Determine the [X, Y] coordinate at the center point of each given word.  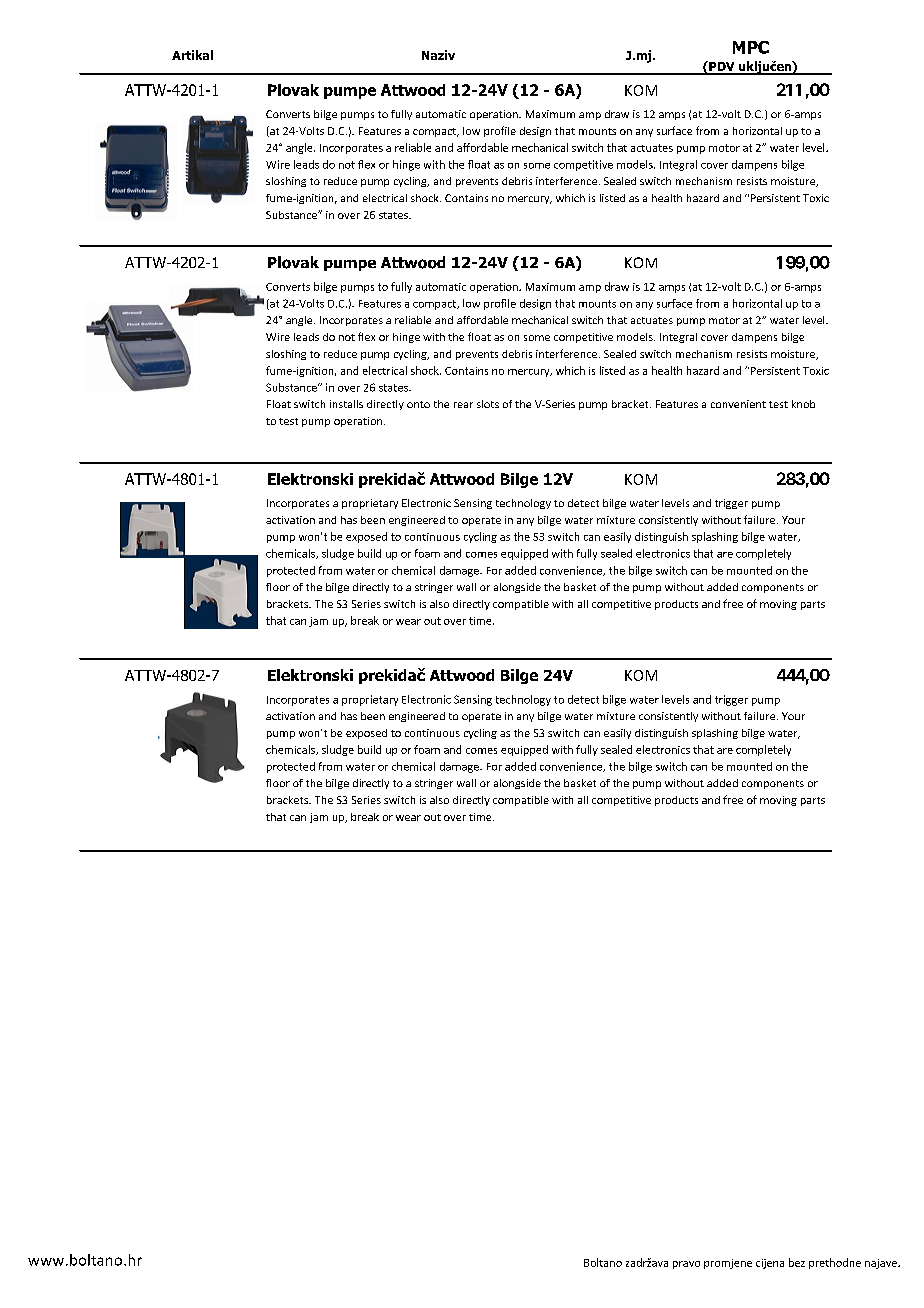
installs [346, 404]
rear [463, 405]
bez [797, 1262]
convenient [738, 404]
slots [488, 404]
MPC [751, 47]
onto [418, 404]
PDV [722, 67]
